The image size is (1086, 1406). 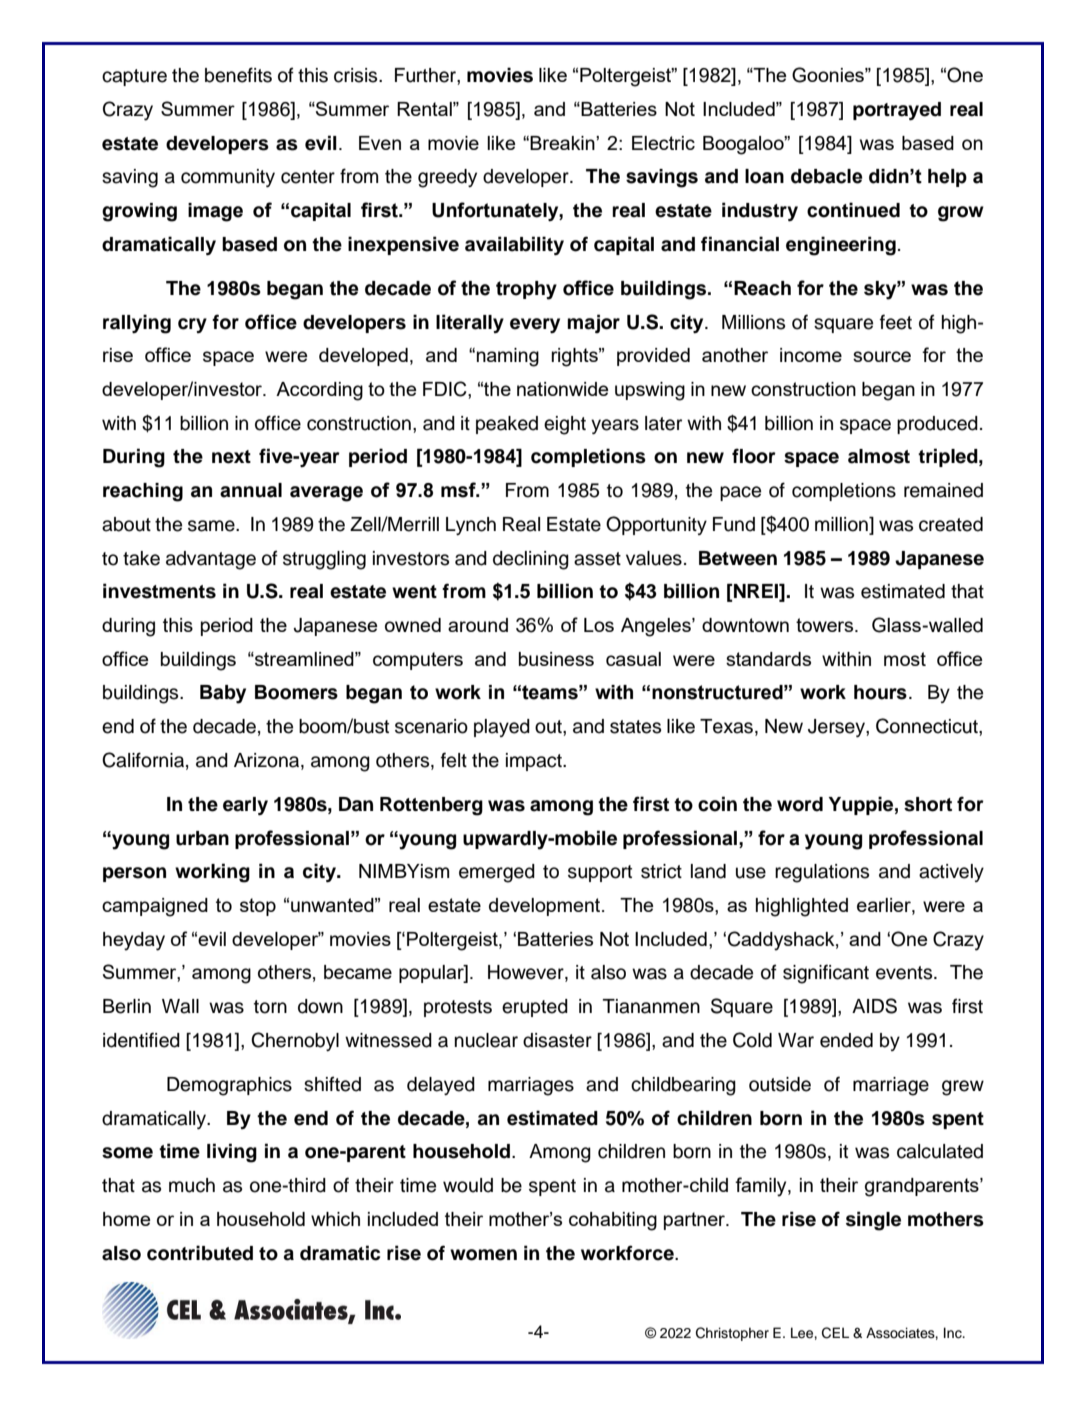 What do you see at coordinates (238, 75) in the document?
I see `benefits` at bounding box center [238, 75].
